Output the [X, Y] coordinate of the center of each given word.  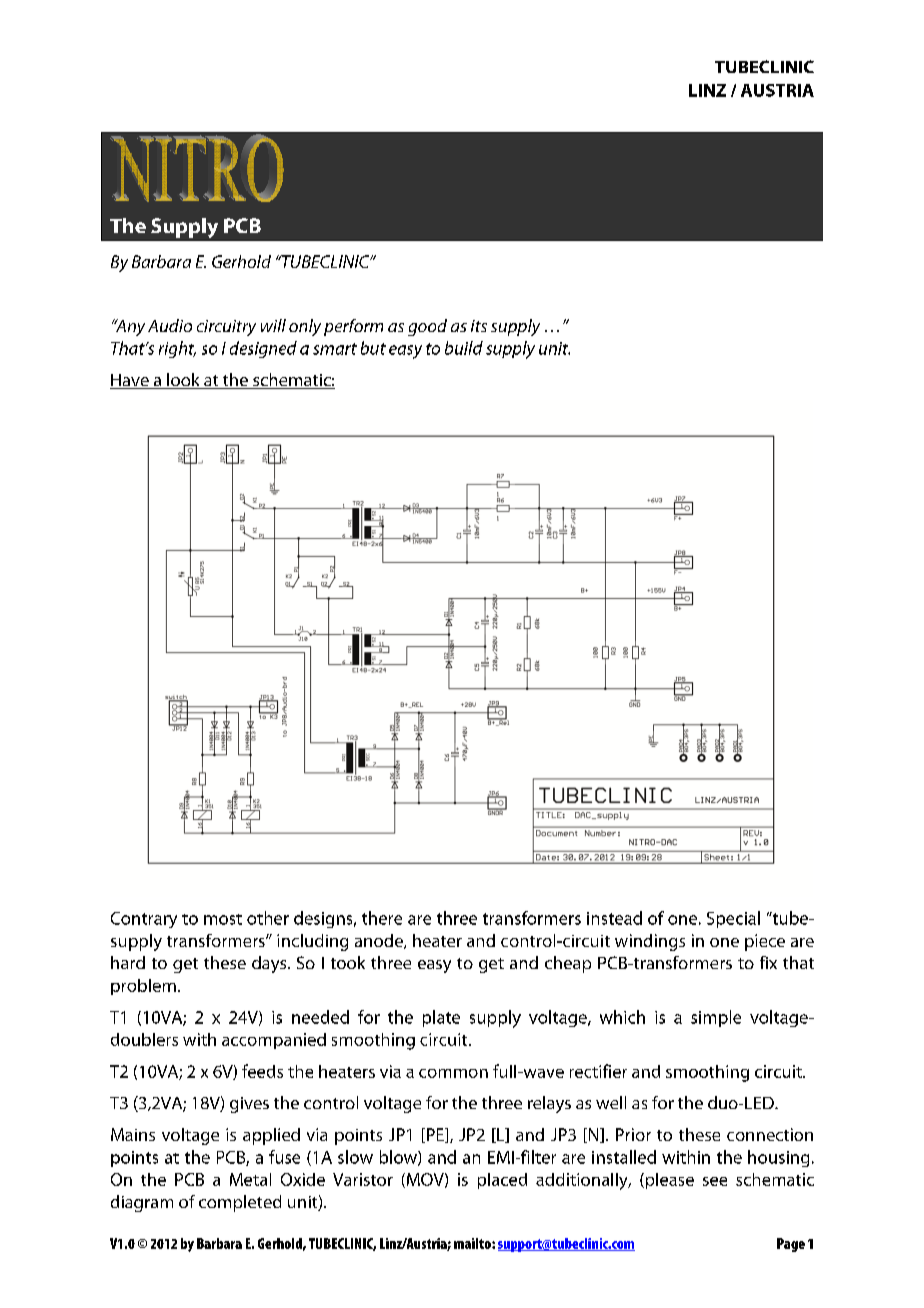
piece [765, 942]
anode [380, 941]
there [382, 918]
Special [733, 919]
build [464, 348]
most [223, 919]
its [479, 326]
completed [240, 1203]
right [177, 349]
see [715, 1181]
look [183, 381]
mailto [473, 1243]
